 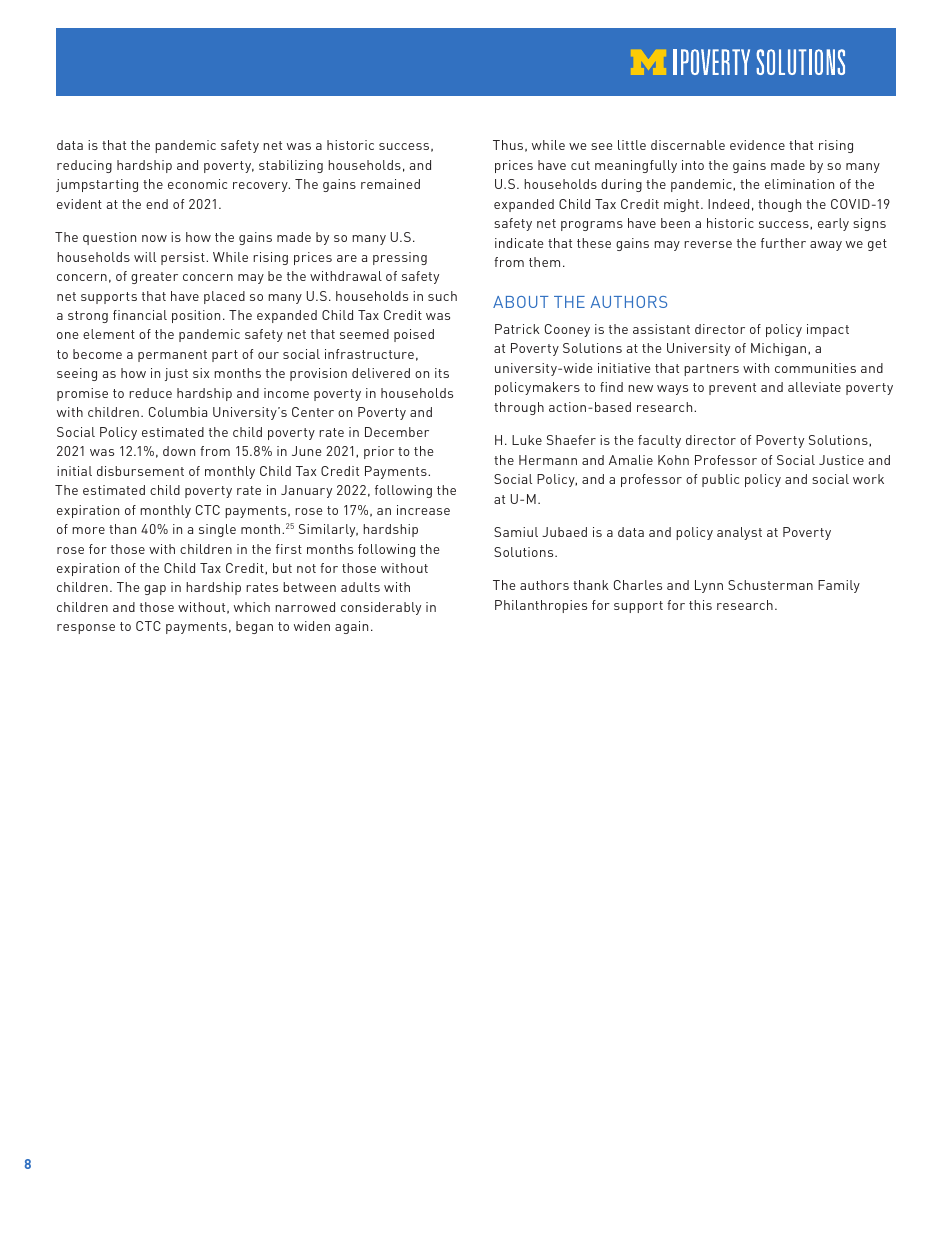 What do you see at coordinates (381, 608) in the screenshot?
I see `considerably` at bounding box center [381, 608].
